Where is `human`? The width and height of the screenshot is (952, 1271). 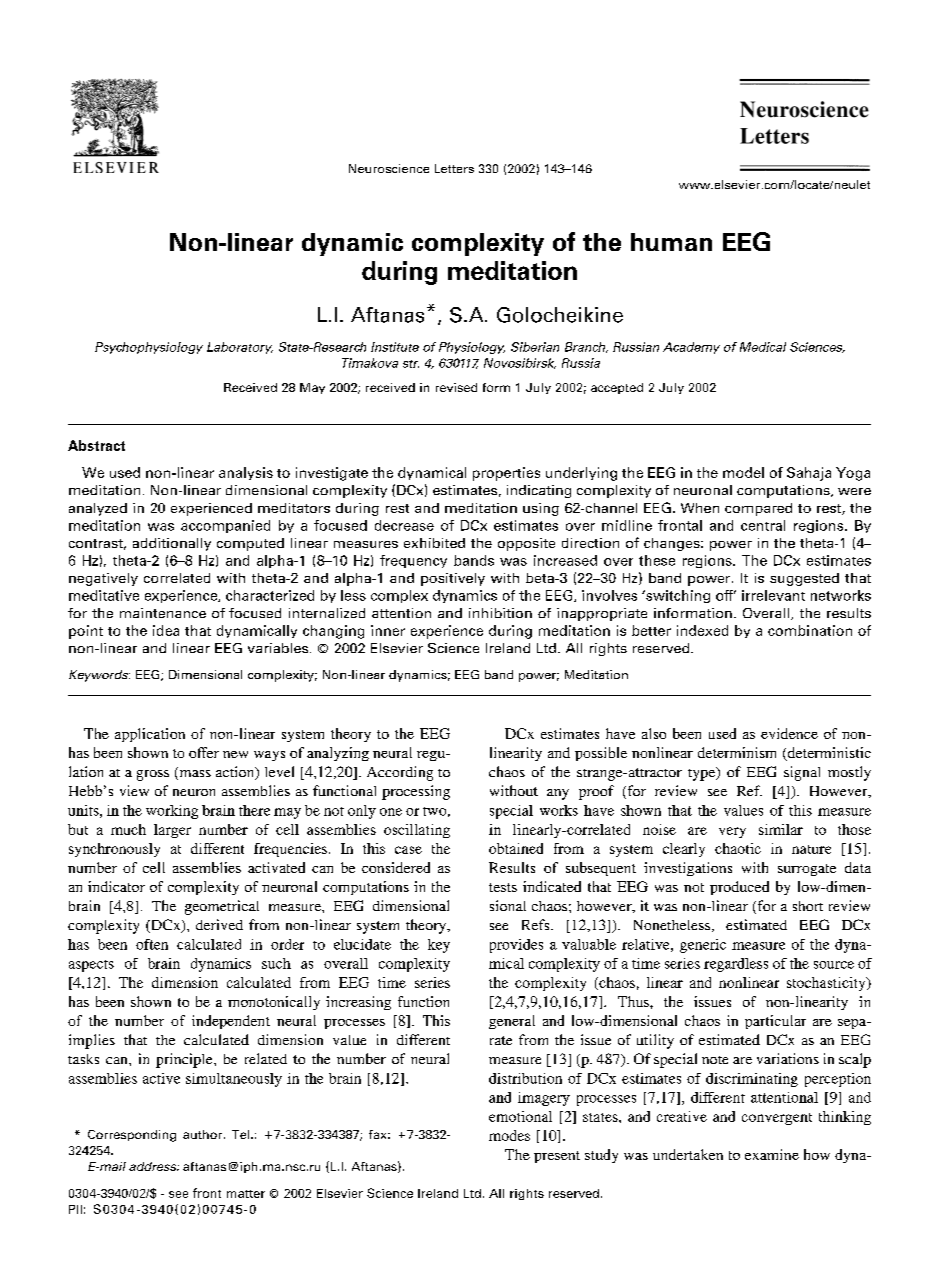
human is located at coordinates (671, 242).
